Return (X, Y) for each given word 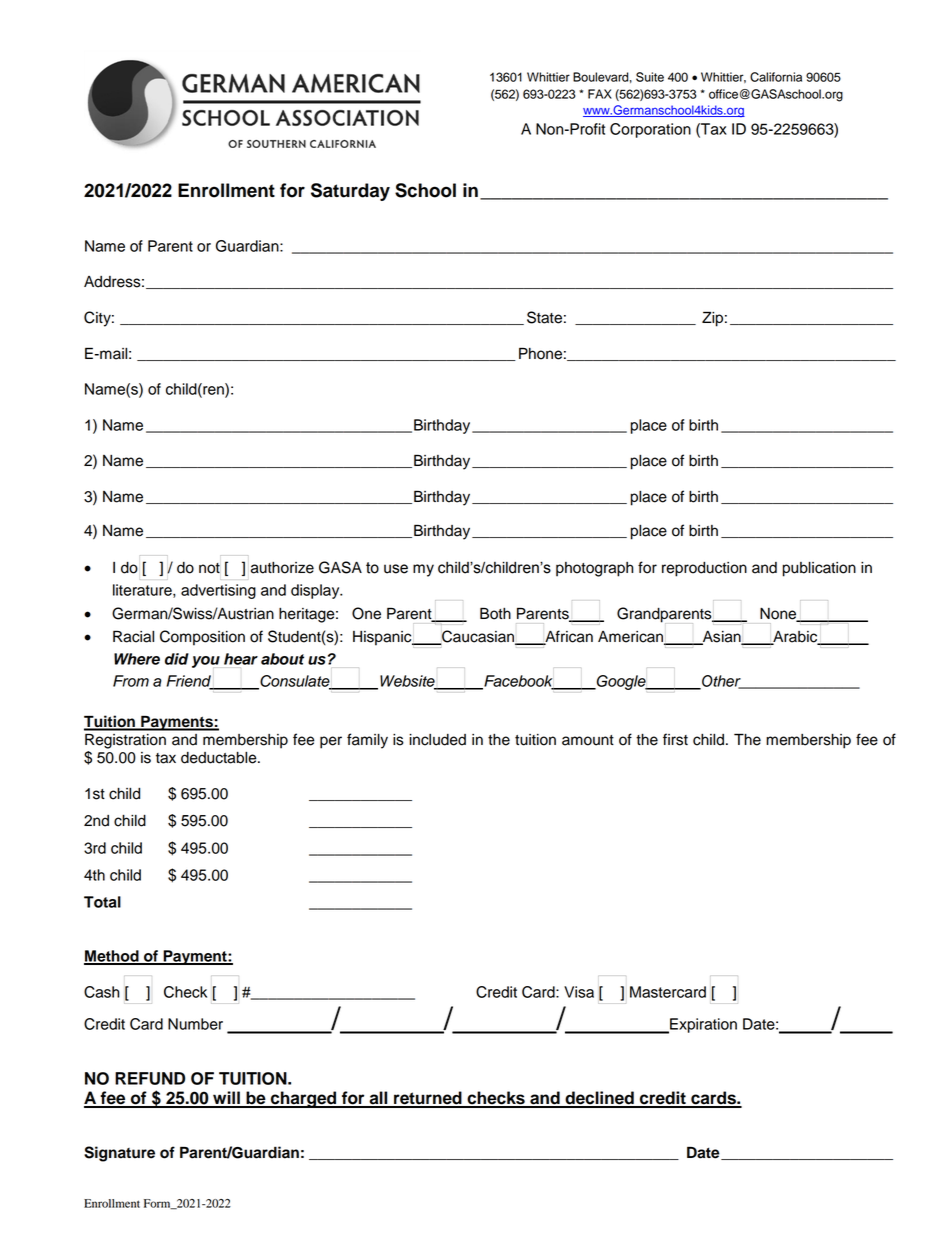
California (776, 77)
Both (495, 613)
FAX (600, 94)
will (226, 1099)
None (779, 614)
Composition (202, 638)
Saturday (350, 192)
